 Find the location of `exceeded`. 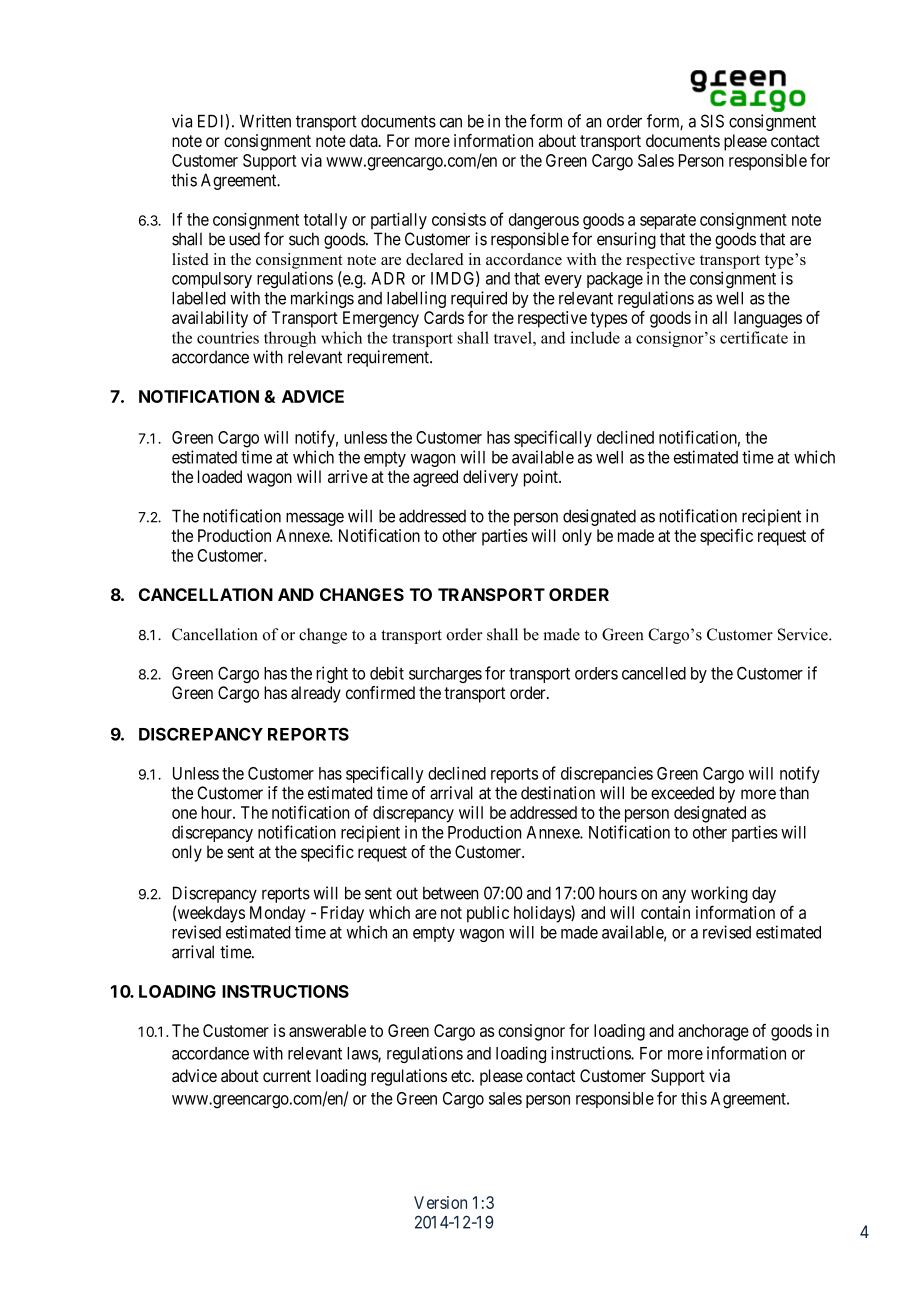

exceeded is located at coordinates (682, 793).
